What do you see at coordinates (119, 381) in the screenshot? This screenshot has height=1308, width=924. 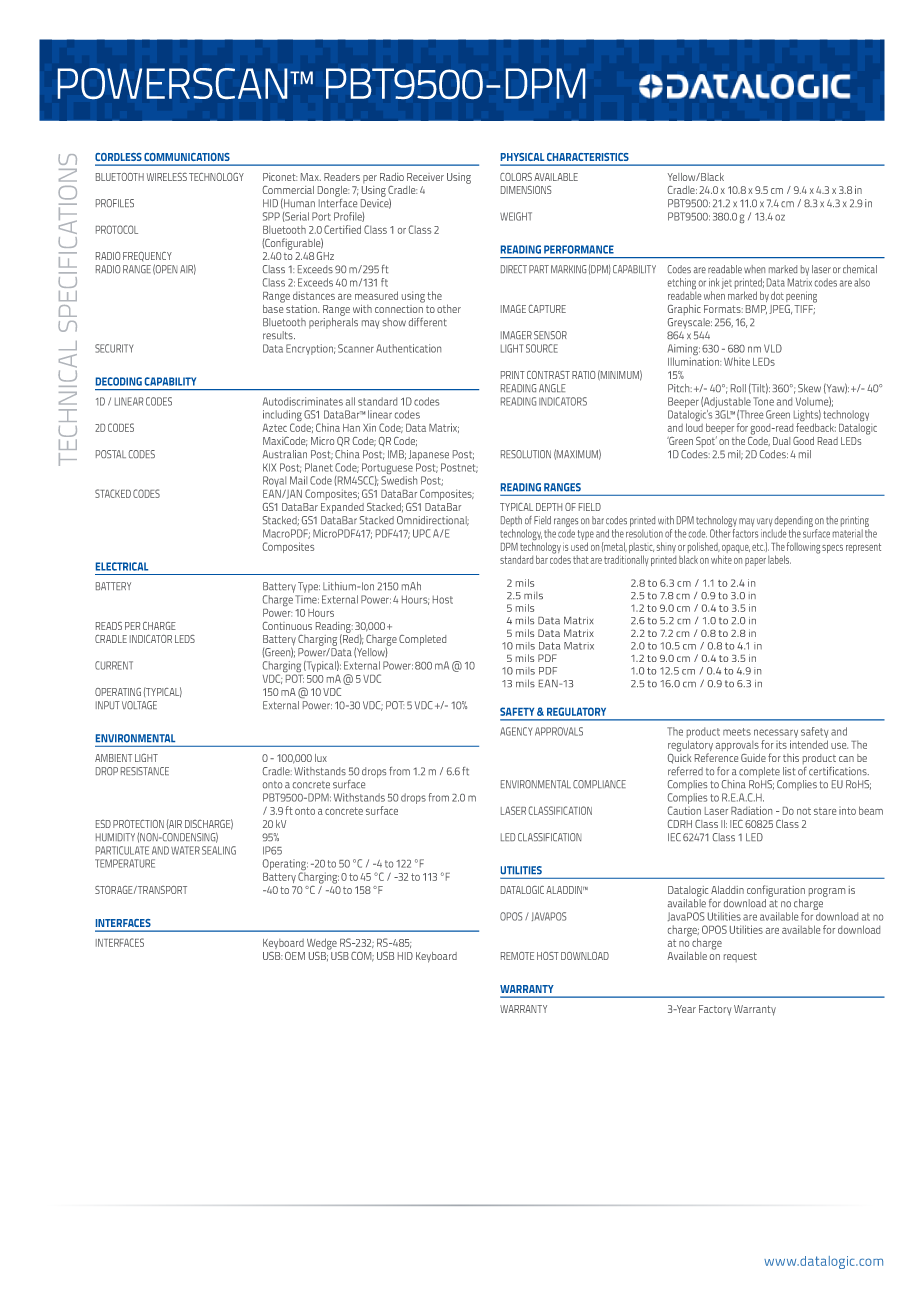 I see `Decoding` at bounding box center [119, 381].
